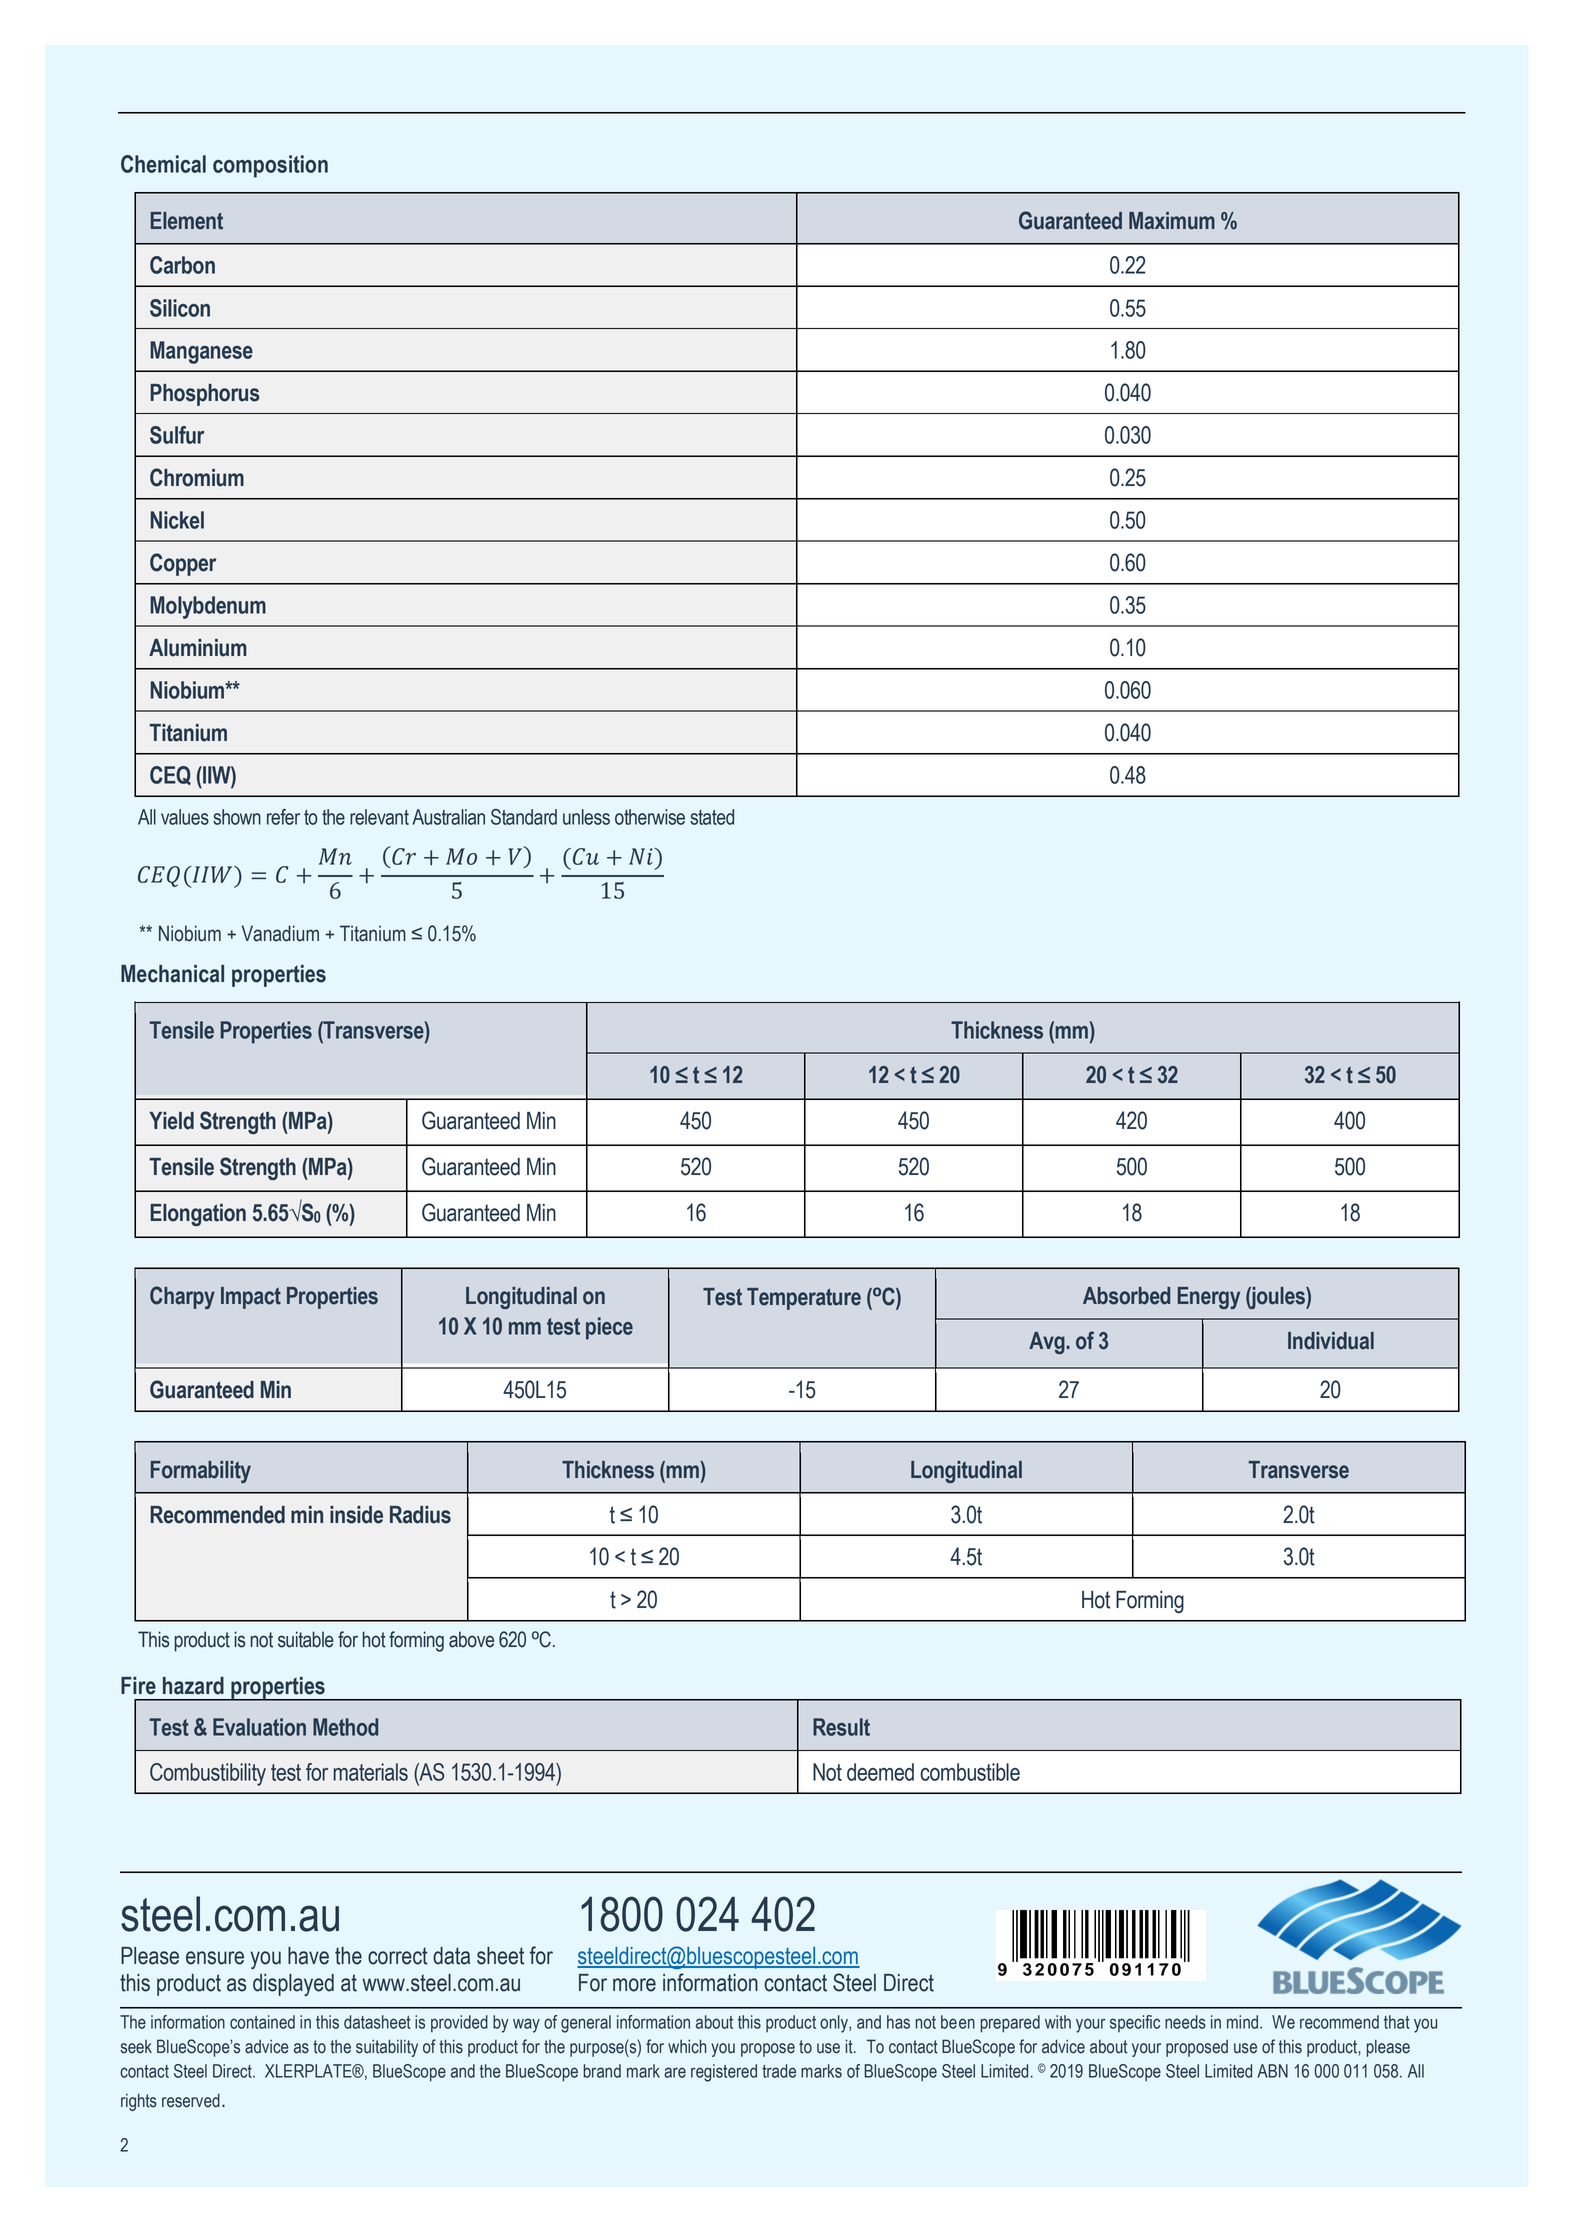 This screenshot has width=1578, height=2232. What do you see at coordinates (712, 817) in the screenshot?
I see `stated` at bounding box center [712, 817].
